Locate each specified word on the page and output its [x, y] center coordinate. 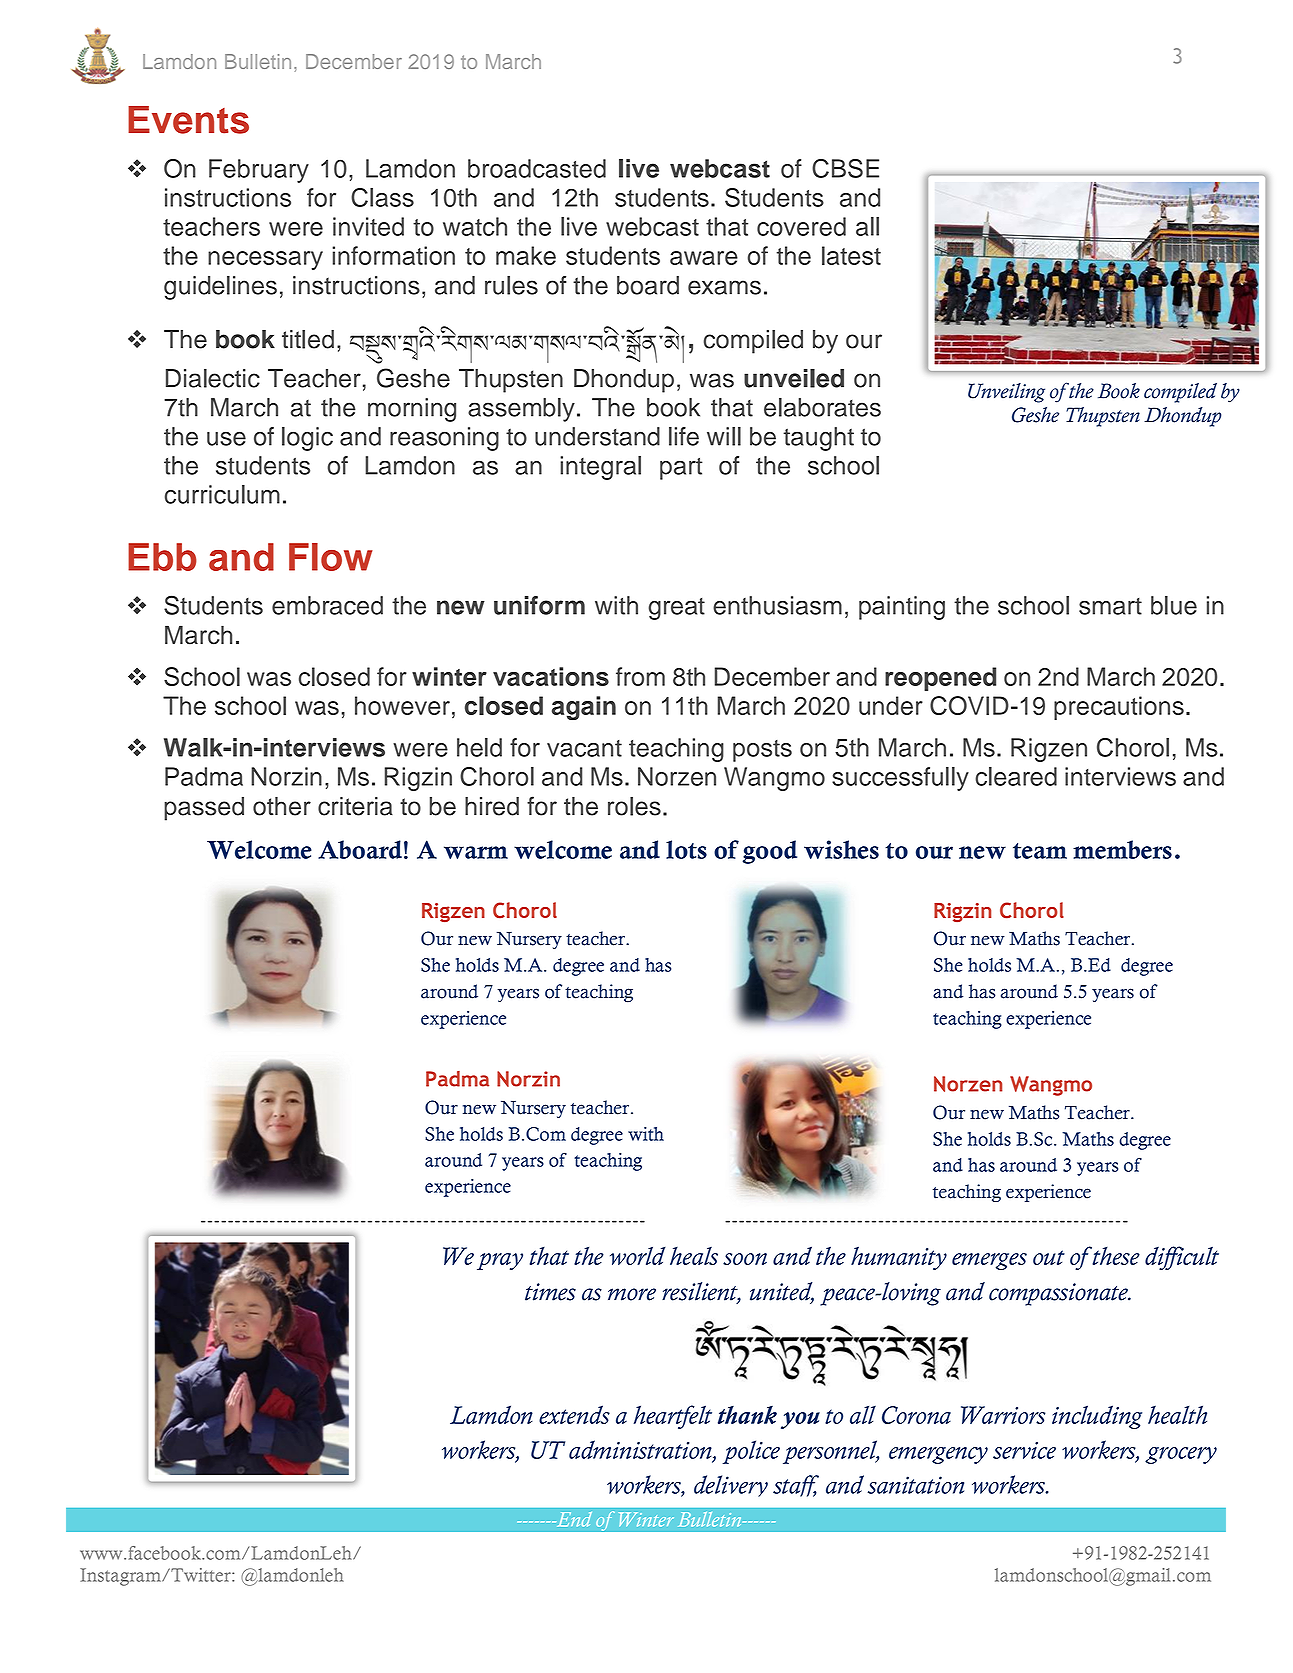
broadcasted [537, 168]
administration [641, 1450]
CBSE [845, 168]
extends [574, 1414]
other [282, 806]
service [1024, 1450]
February [259, 171]
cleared [1016, 776]
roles [634, 806]
